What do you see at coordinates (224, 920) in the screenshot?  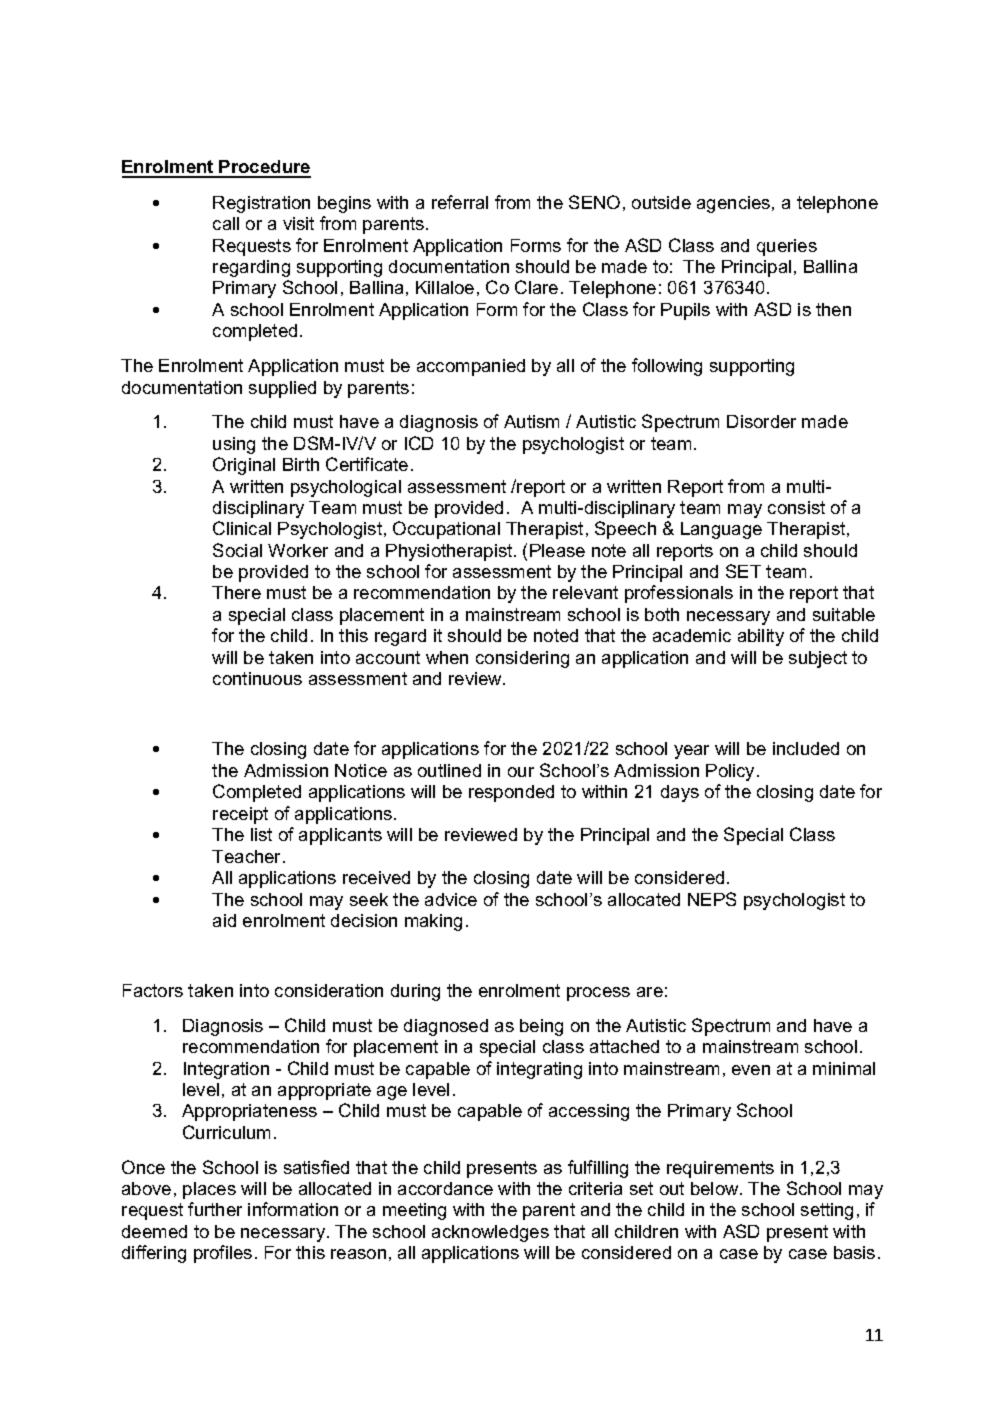 I see `aid` at bounding box center [224, 920].
